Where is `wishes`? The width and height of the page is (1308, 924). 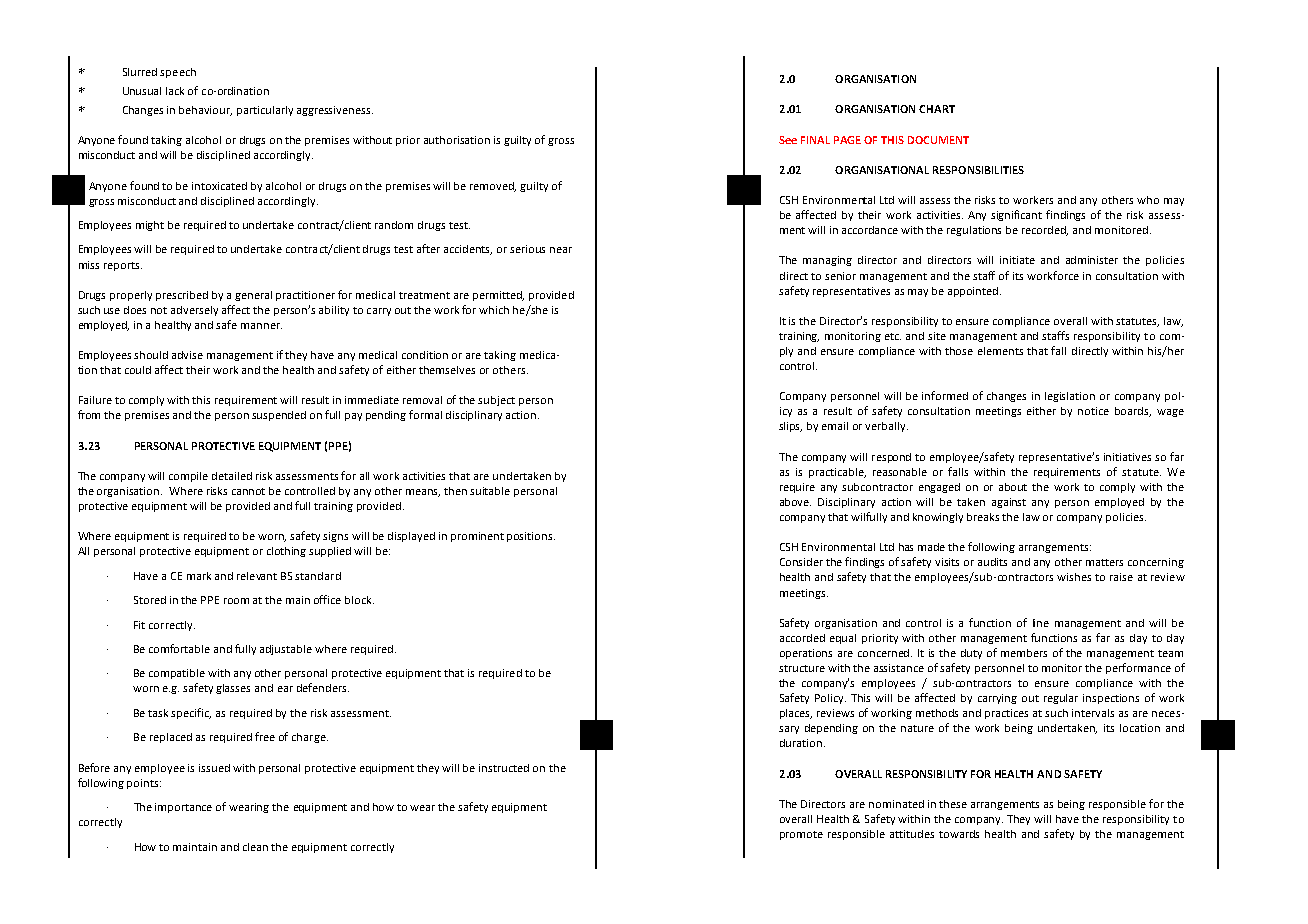 wishes is located at coordinates (1074, 577).
